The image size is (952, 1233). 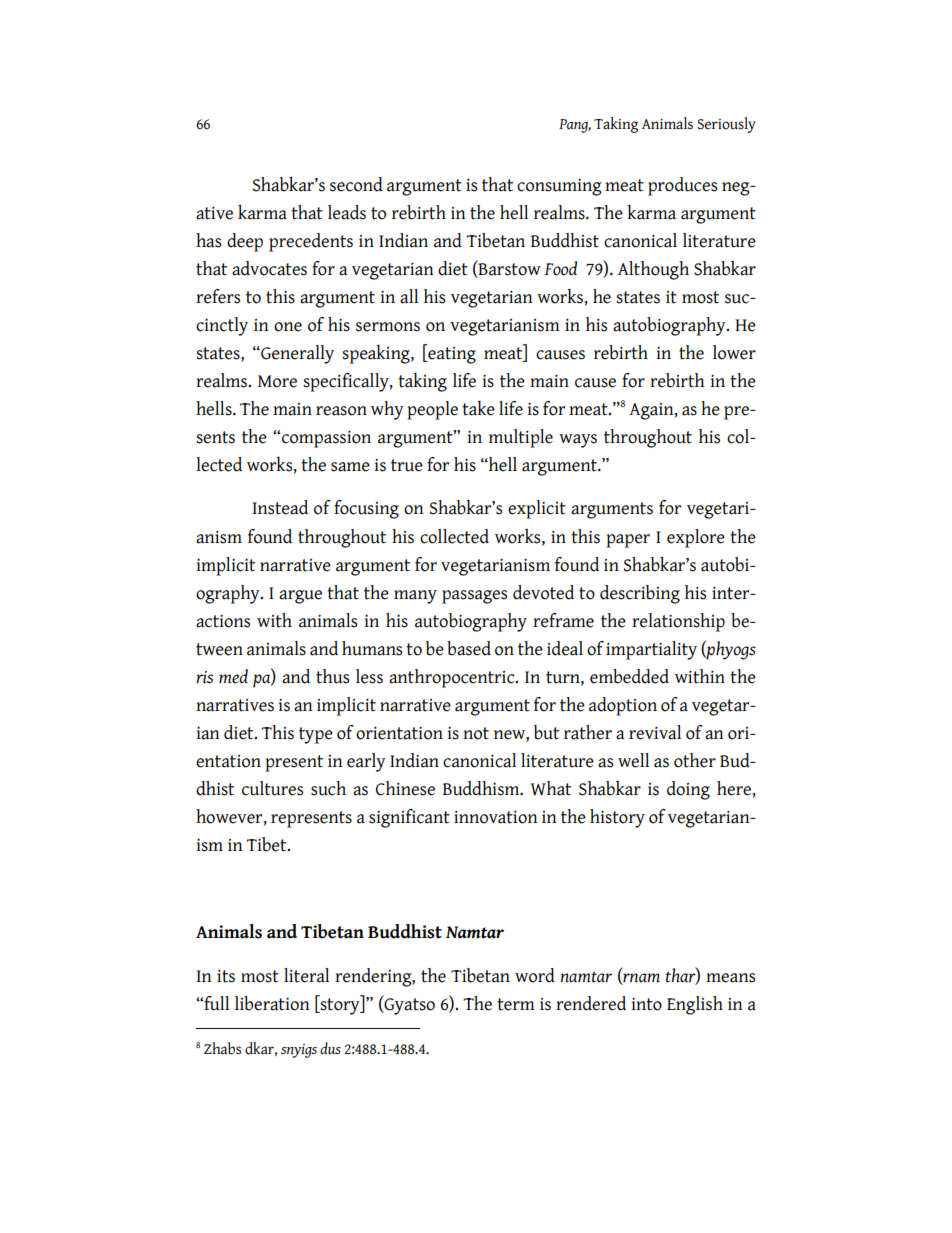 I want to click on doing, so click(x=688, y=790).
